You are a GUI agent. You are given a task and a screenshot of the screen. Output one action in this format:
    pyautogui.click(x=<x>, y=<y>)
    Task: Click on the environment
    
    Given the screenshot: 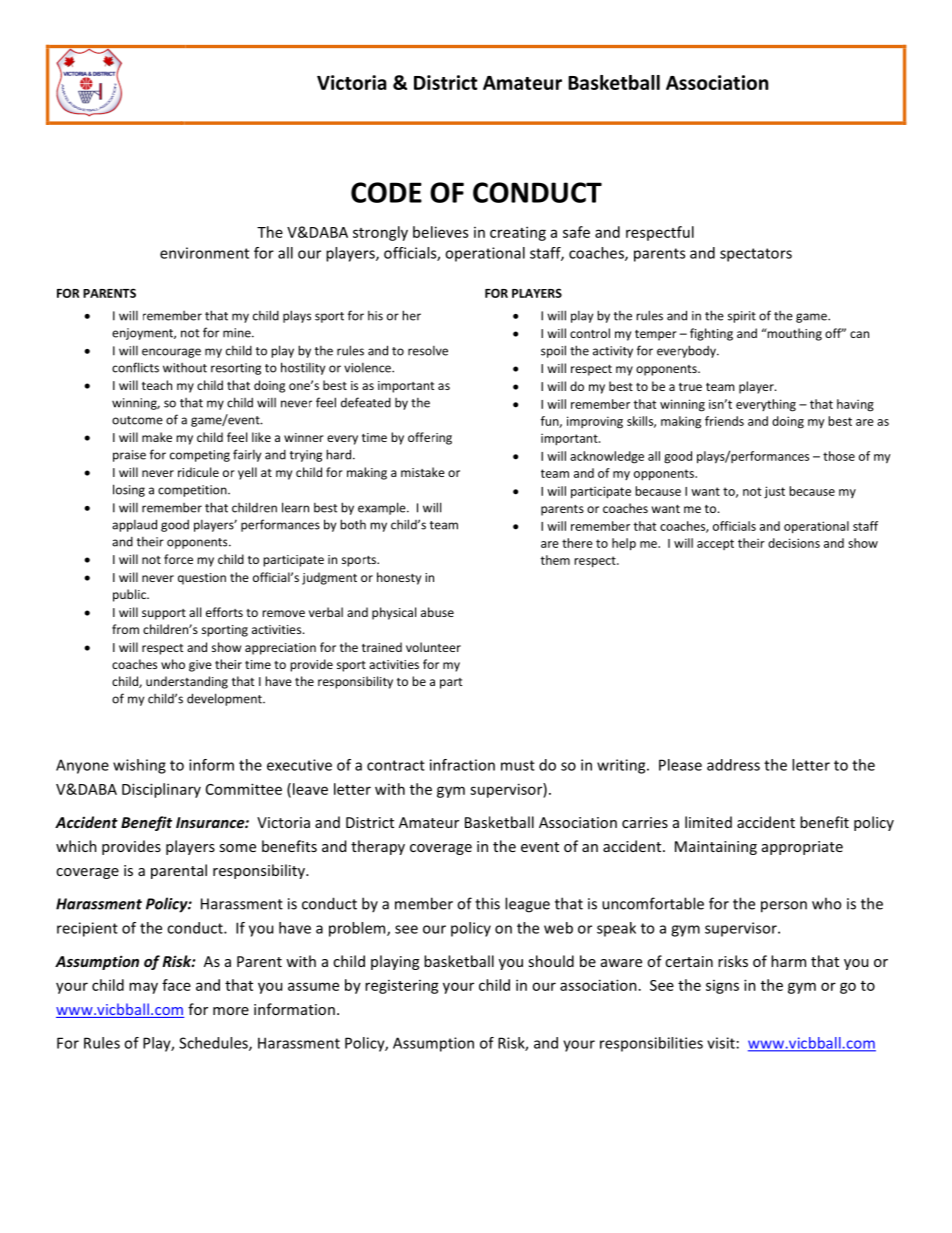 What is the action you would take?
    pyautogui.click(x=204, y=253)
